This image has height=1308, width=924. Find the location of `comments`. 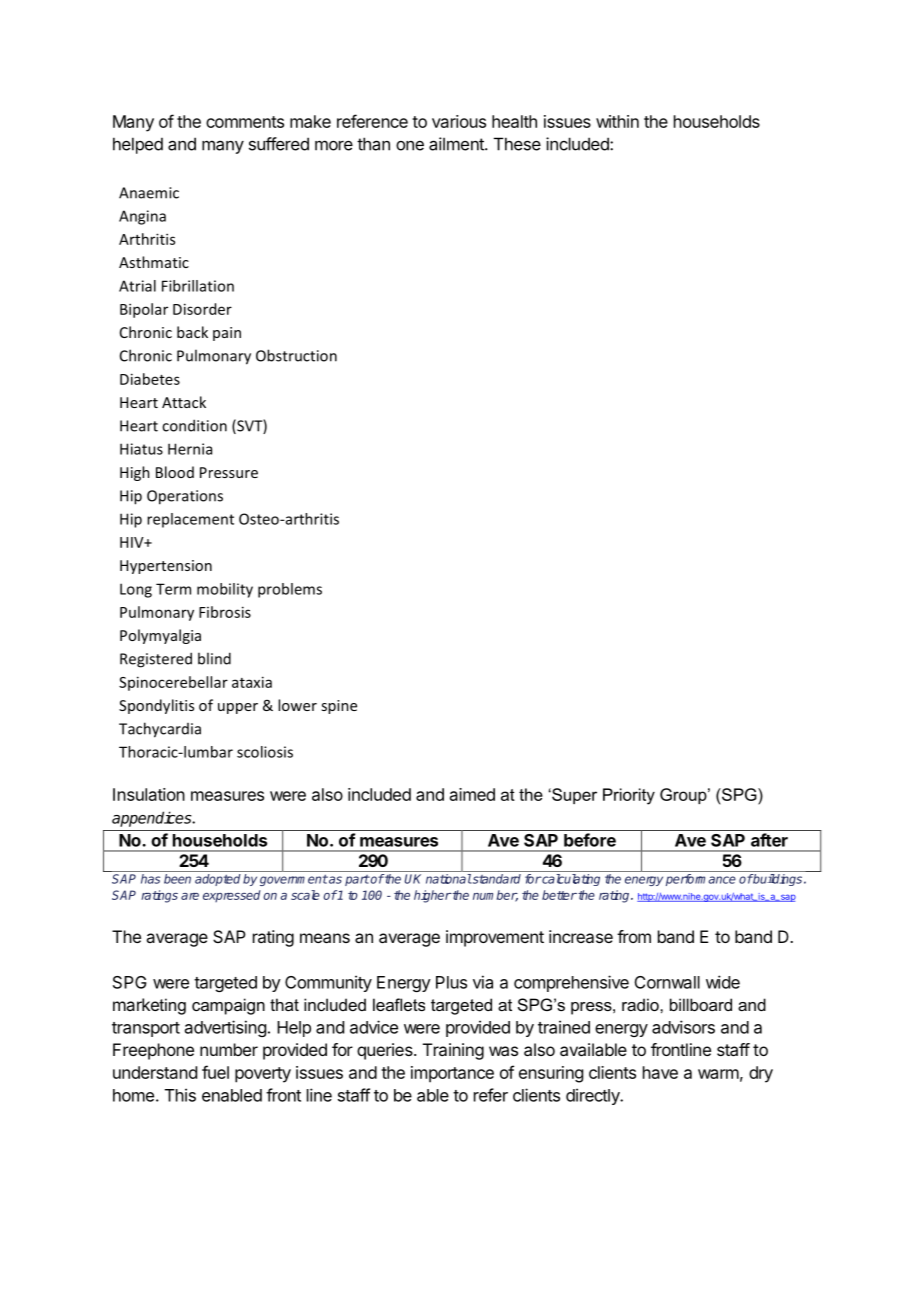

comments is located at coordinates (245, 122).
